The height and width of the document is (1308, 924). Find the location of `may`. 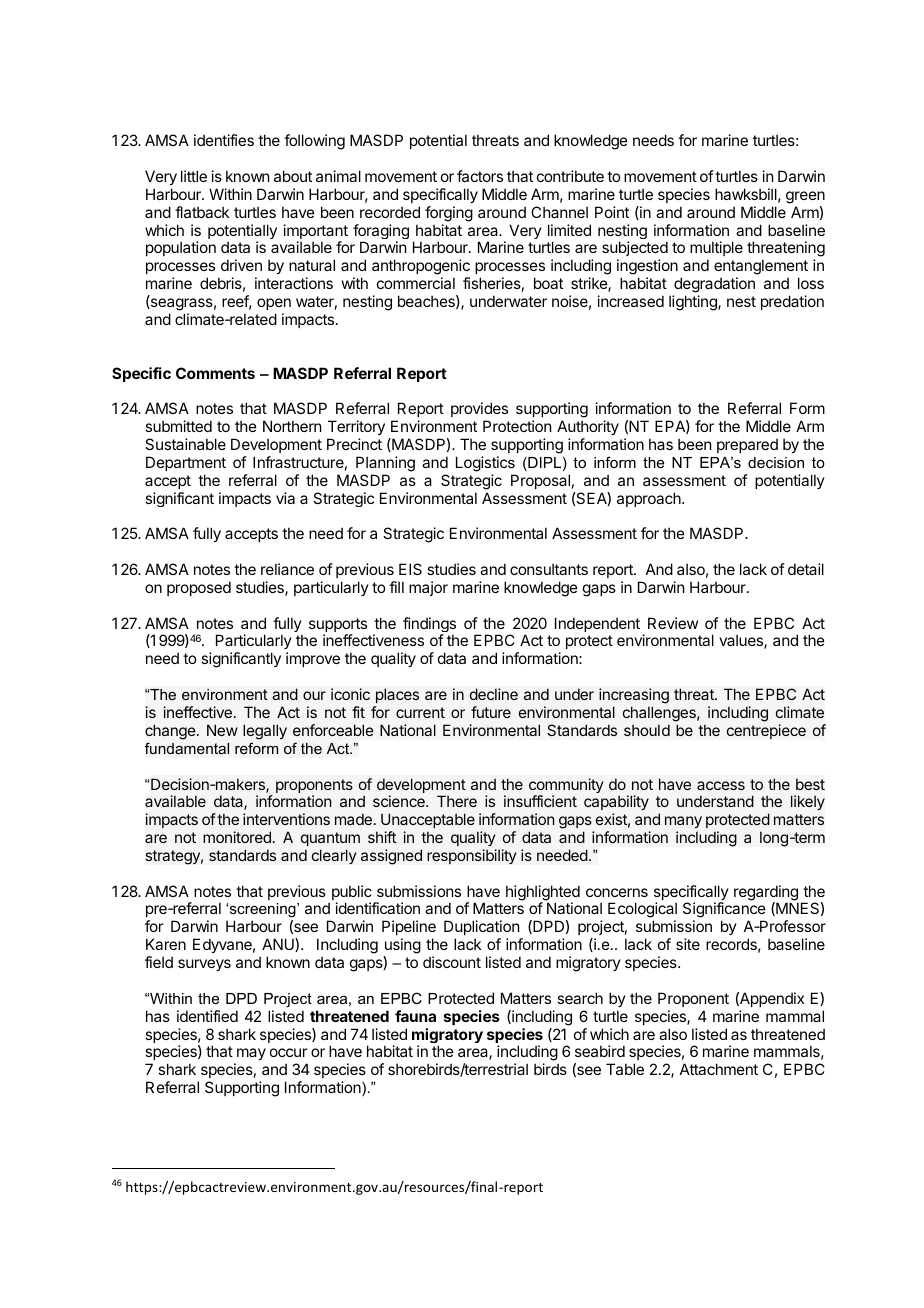

may is located at coordinates (250, 1056).
